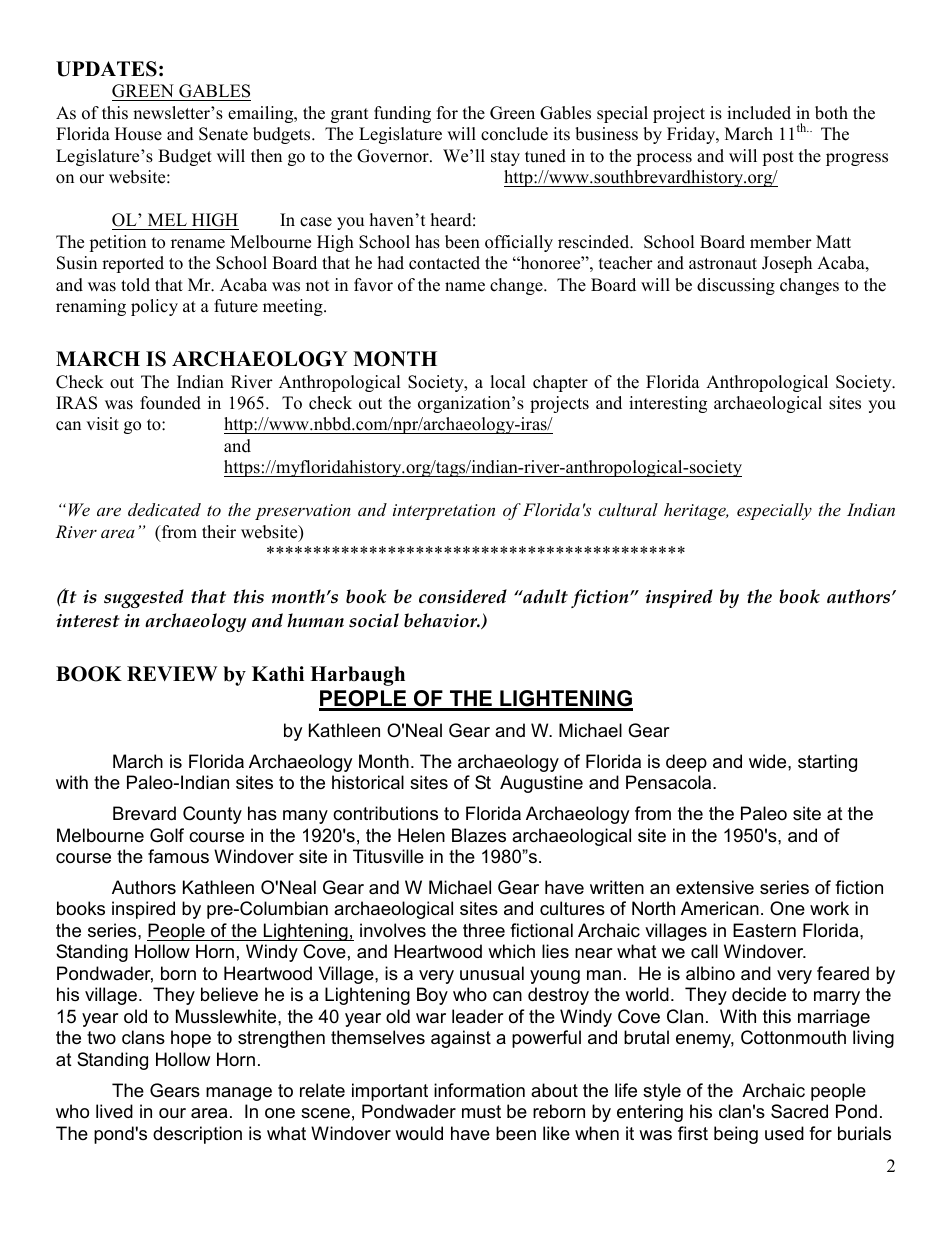 Image resolution: width=952 pixels, height=1233 pixels. I want to click on conclude, so click(514, 134).
